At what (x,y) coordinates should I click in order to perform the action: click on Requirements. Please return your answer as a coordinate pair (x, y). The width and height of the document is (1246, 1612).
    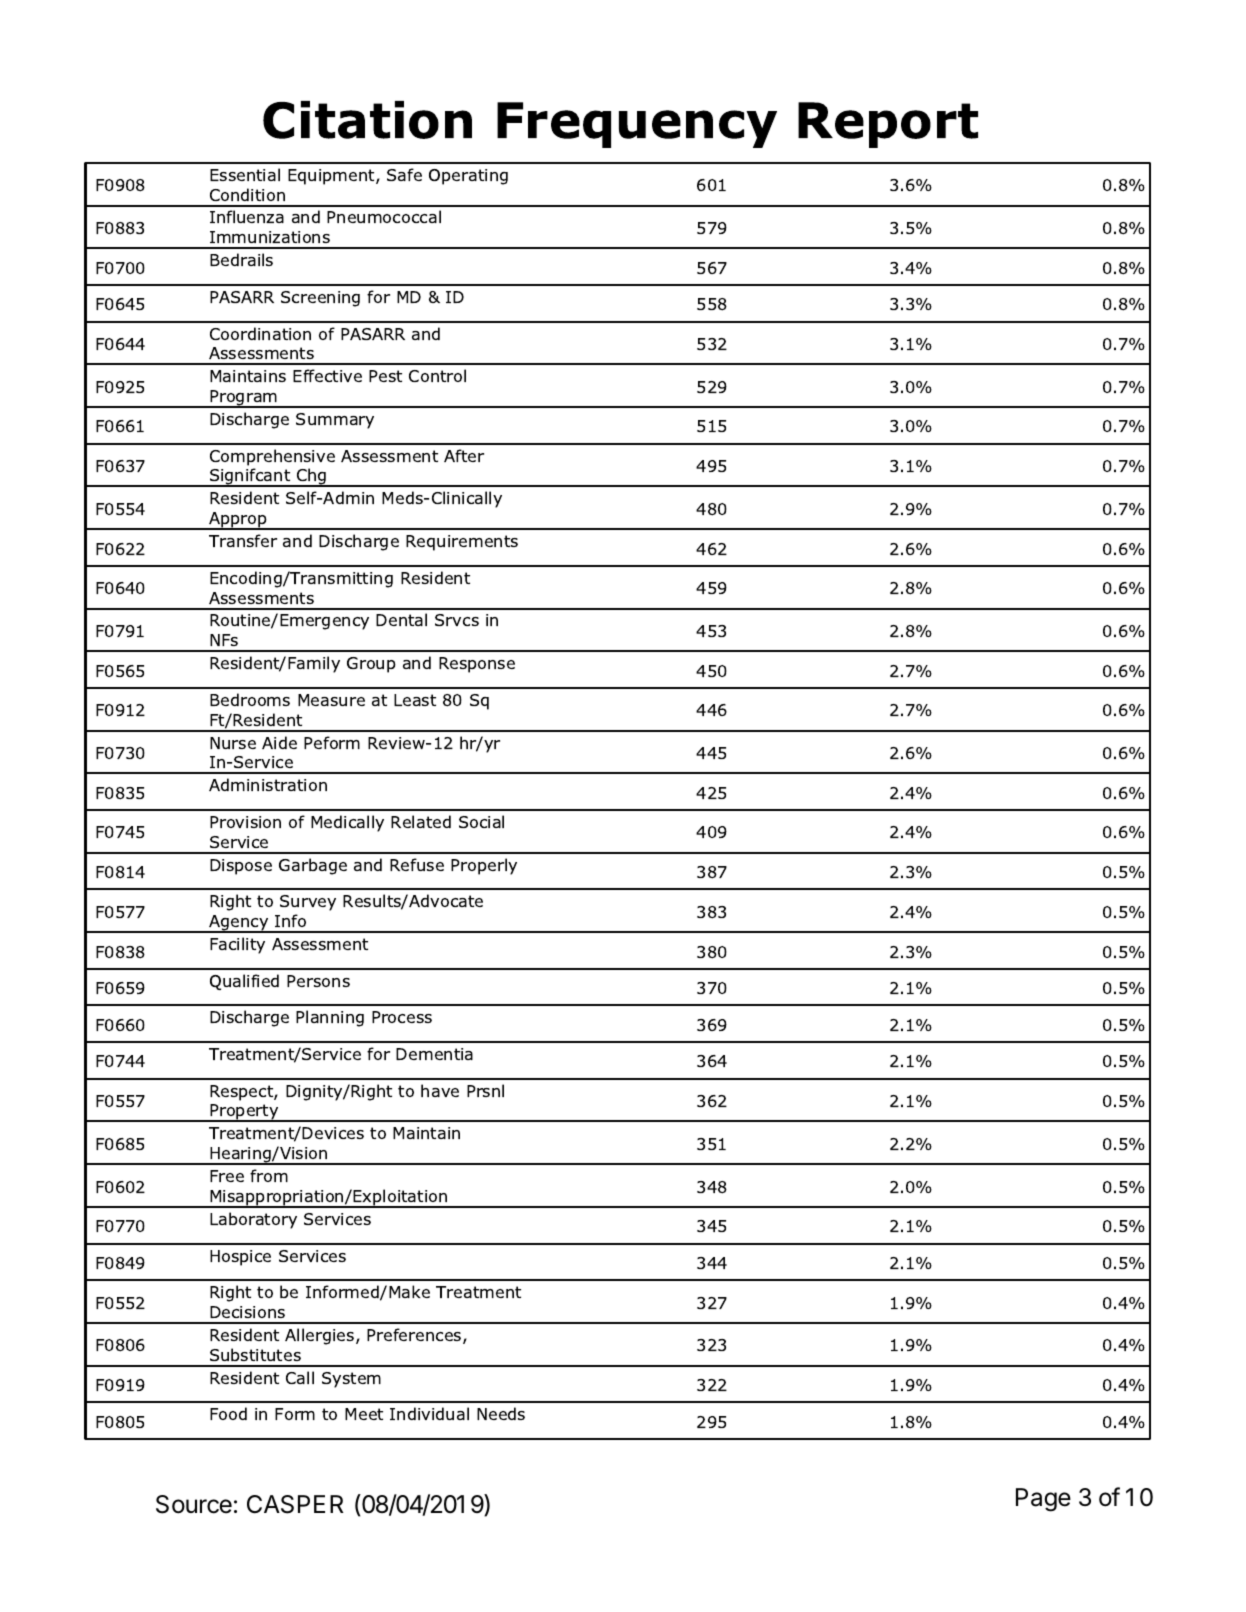
    Looking at the image, I should click on (462, 543).
